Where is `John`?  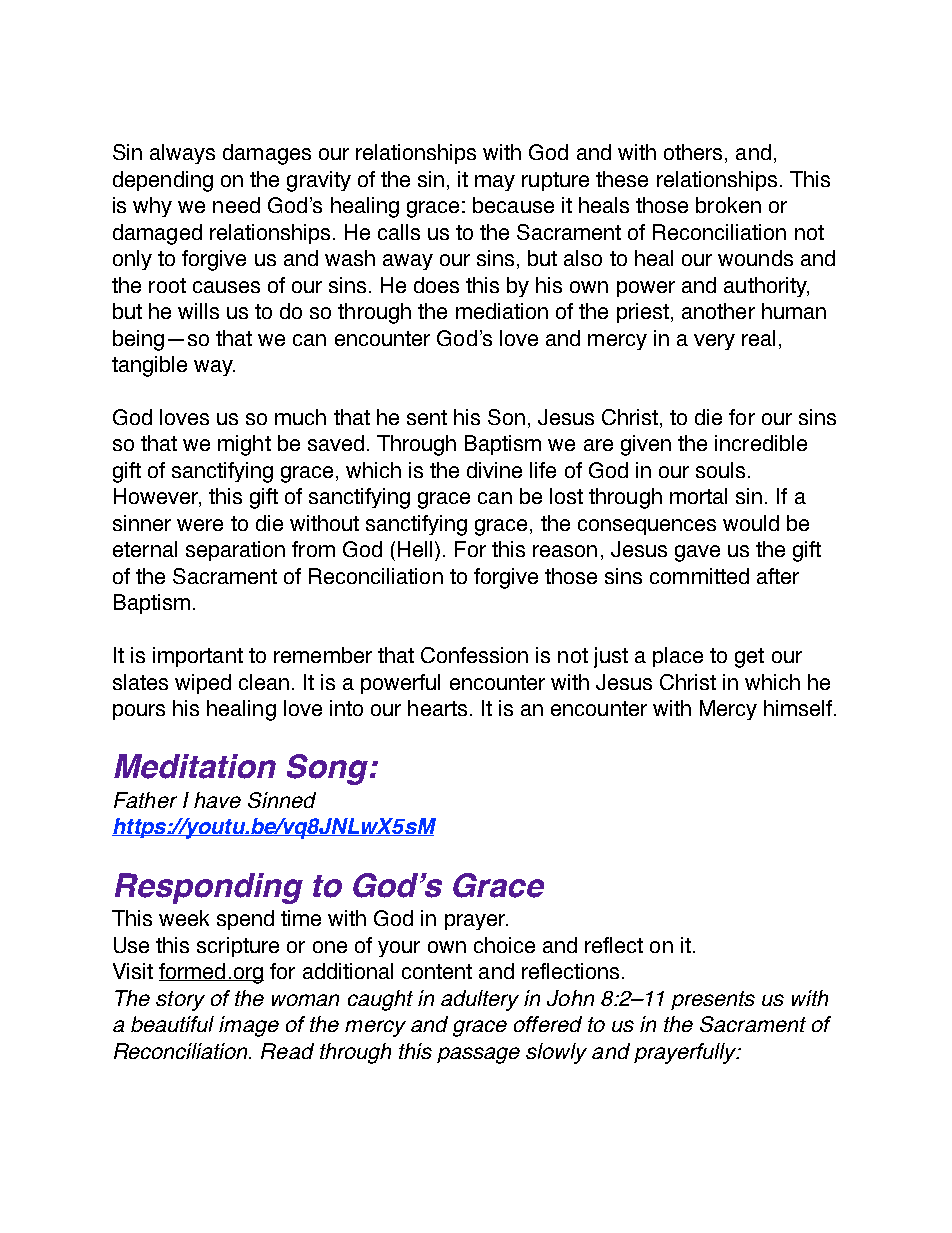 John is located at coordinates (570, 998).
